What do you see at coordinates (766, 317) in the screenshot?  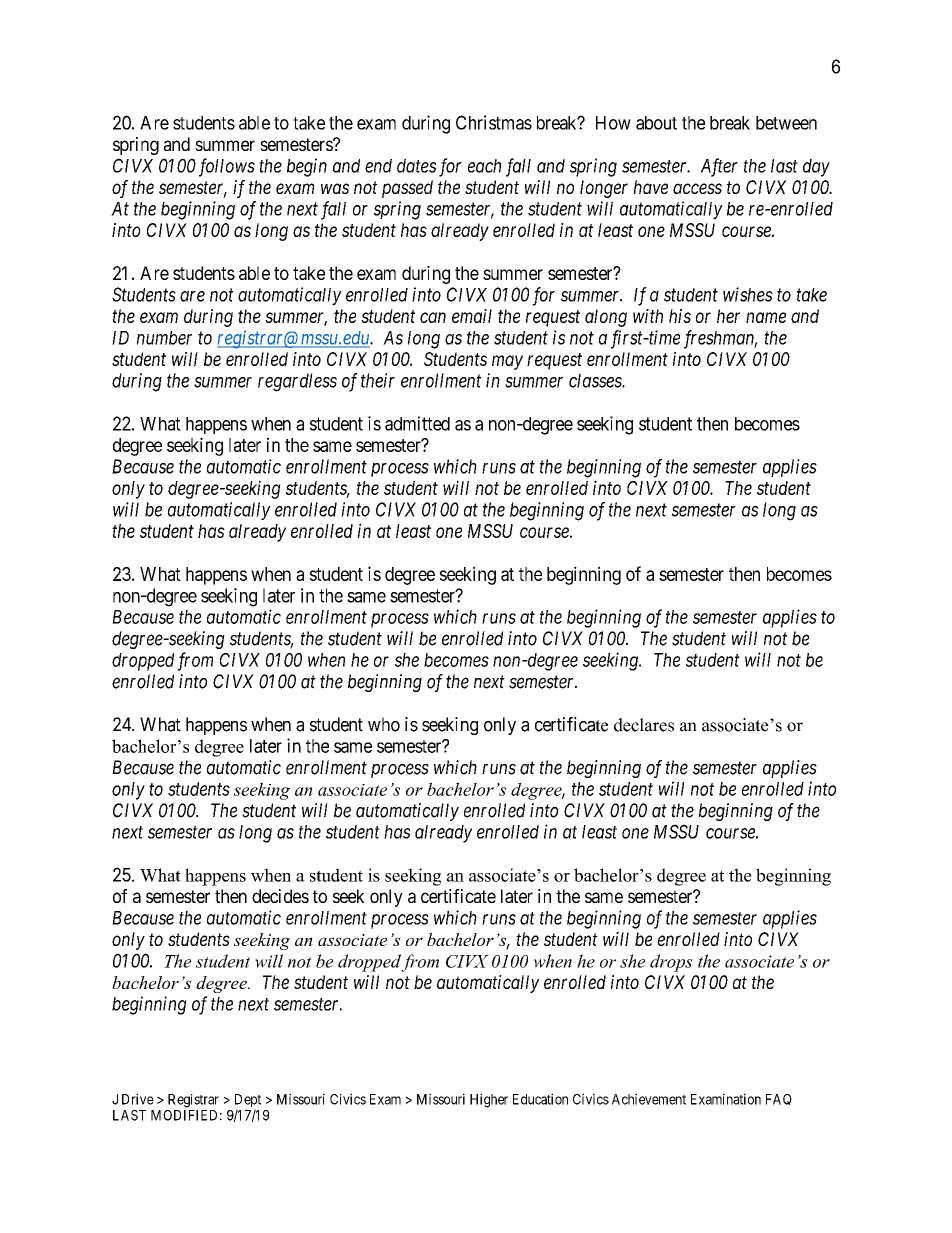 I see `name` at bounding box center [766, 317].
